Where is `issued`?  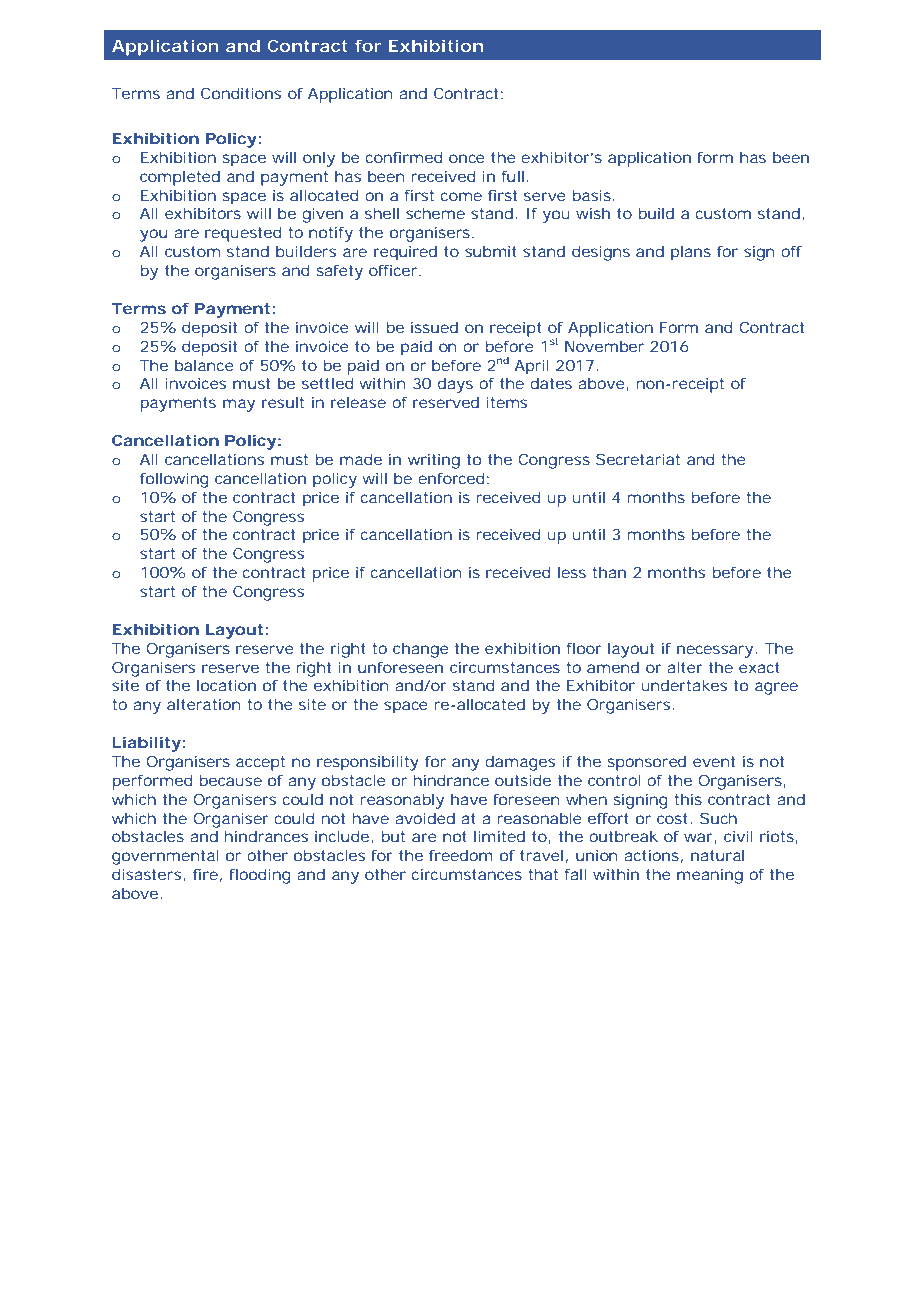 issued is located at coordinates (434, 327).
